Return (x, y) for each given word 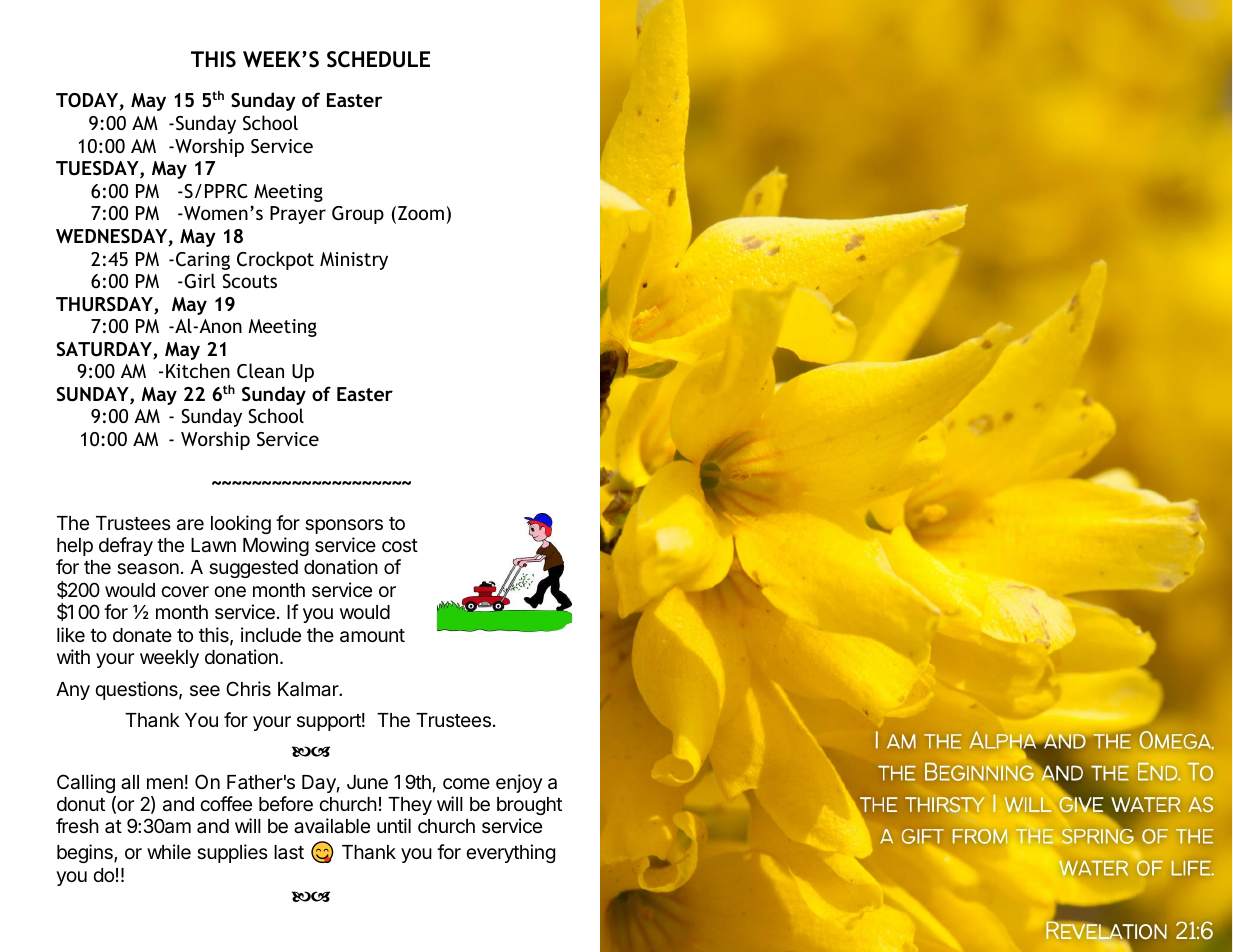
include (271, 634)
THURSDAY (105, 305)
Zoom (421, 213)
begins (86, 853)
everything (510, 853)
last (289, 852)
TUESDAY (98, 169)
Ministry (354, 261)
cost (400, 545)
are (190, 525)
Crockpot (275, 260)
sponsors (344, 526)
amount (372, 636)
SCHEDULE (378, 59)
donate (142, 635)
